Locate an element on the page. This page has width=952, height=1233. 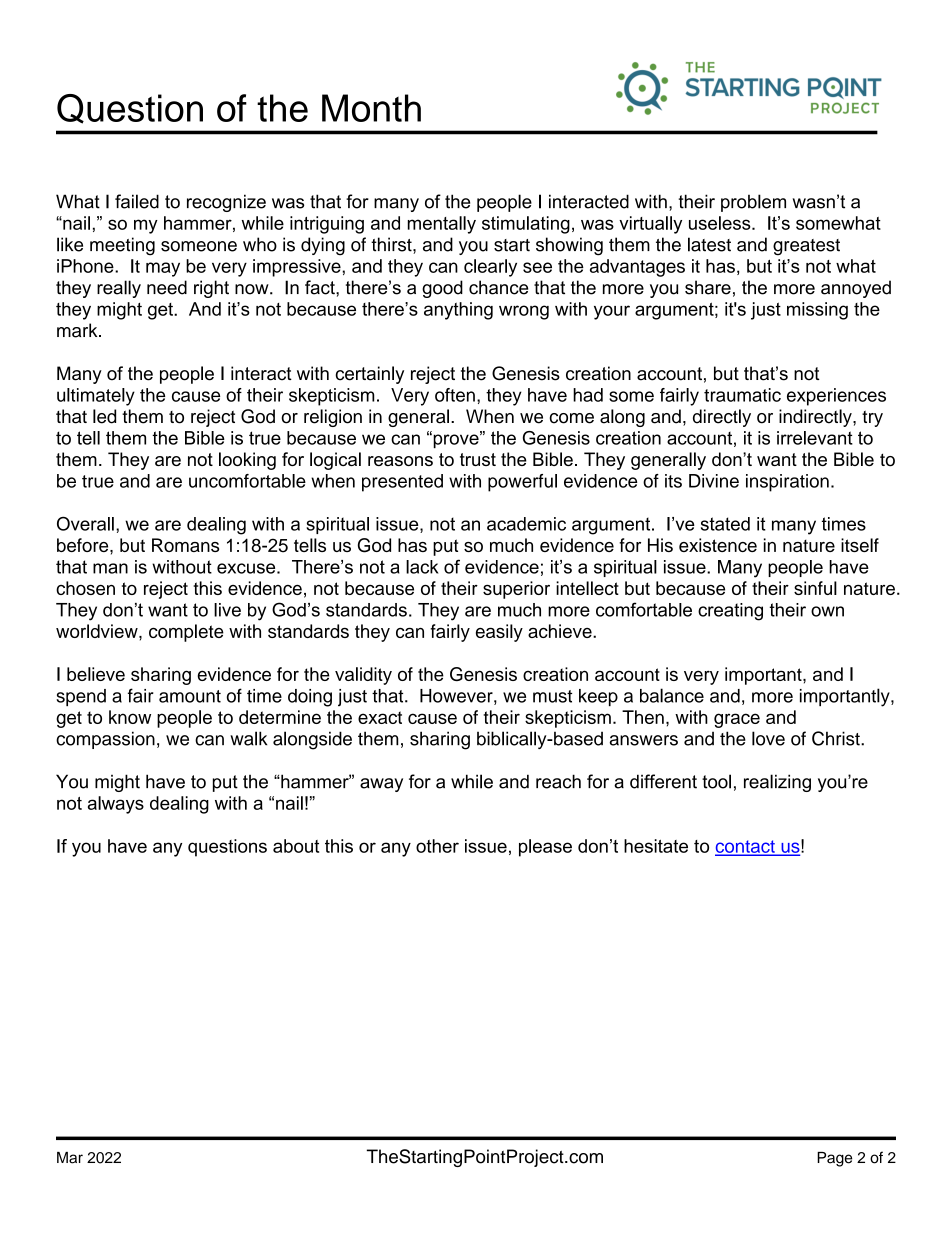
Month is located at coordinates (371, 108).
